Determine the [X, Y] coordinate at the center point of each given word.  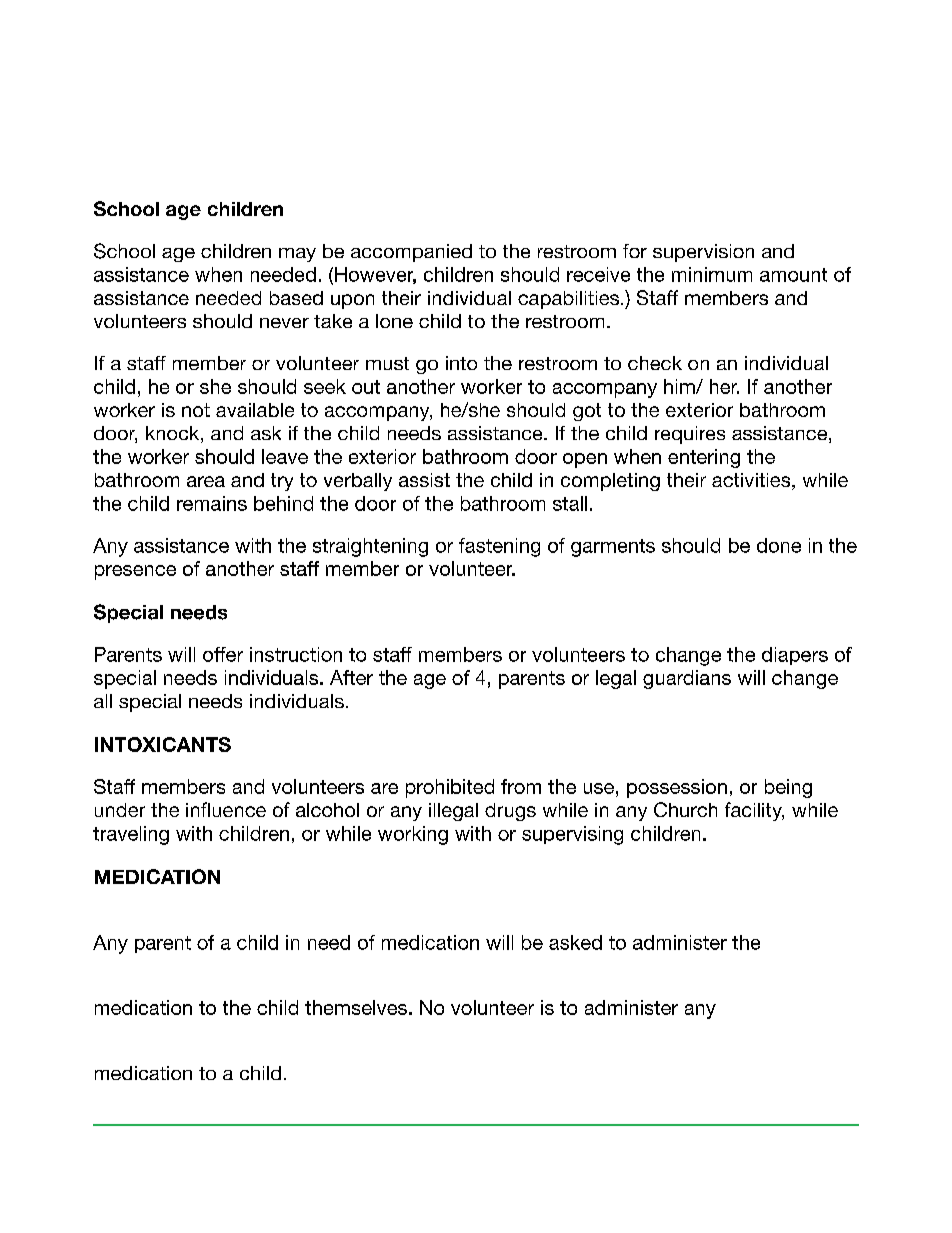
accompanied [411, 253]
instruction [296, 654]
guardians [687, 679]
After [351, 677]
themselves [356, 1007]
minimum [712, 274]
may [297, 255]
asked [575, 942]
